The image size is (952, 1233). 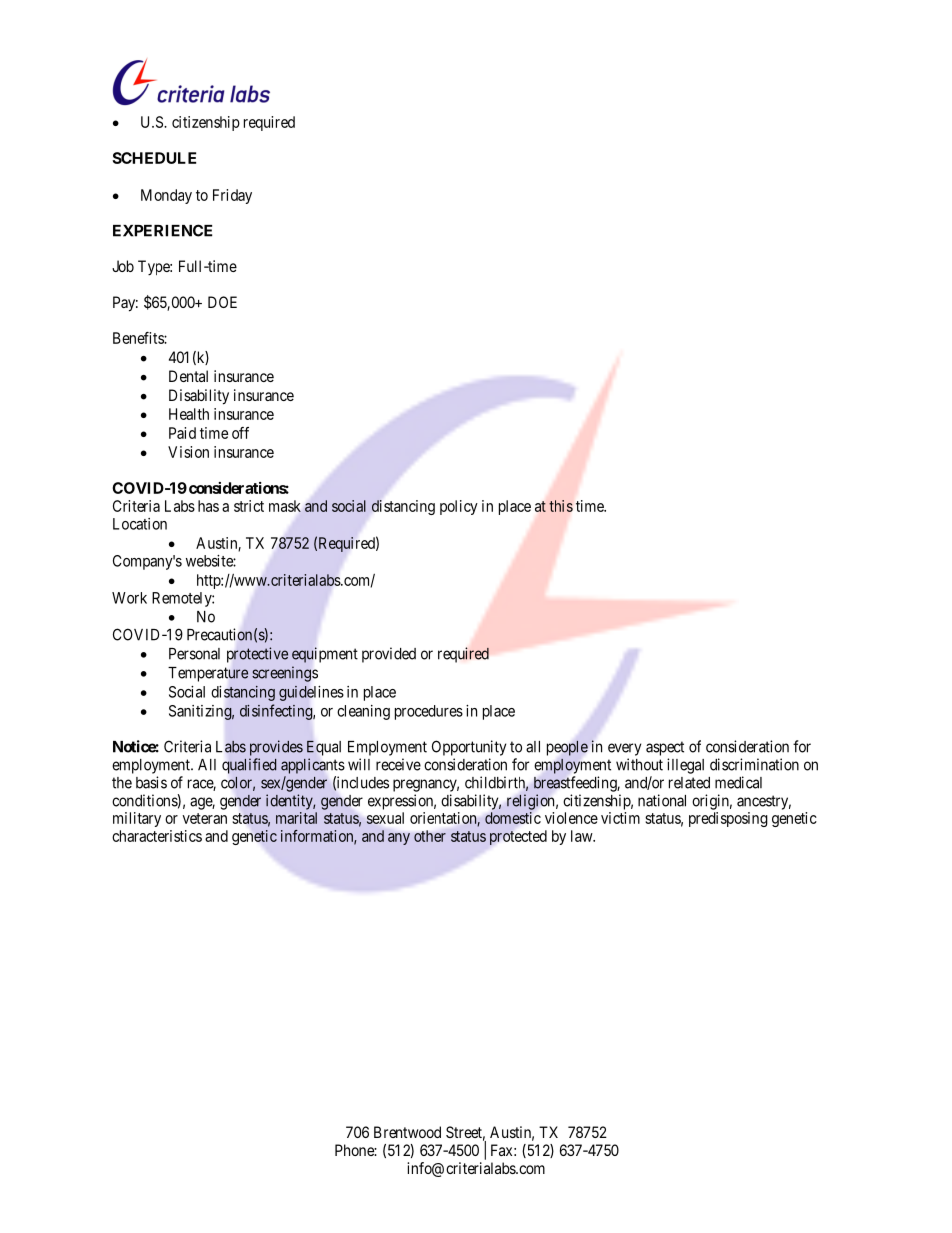 I want to click on Friday, so click(x=232, y=196).
